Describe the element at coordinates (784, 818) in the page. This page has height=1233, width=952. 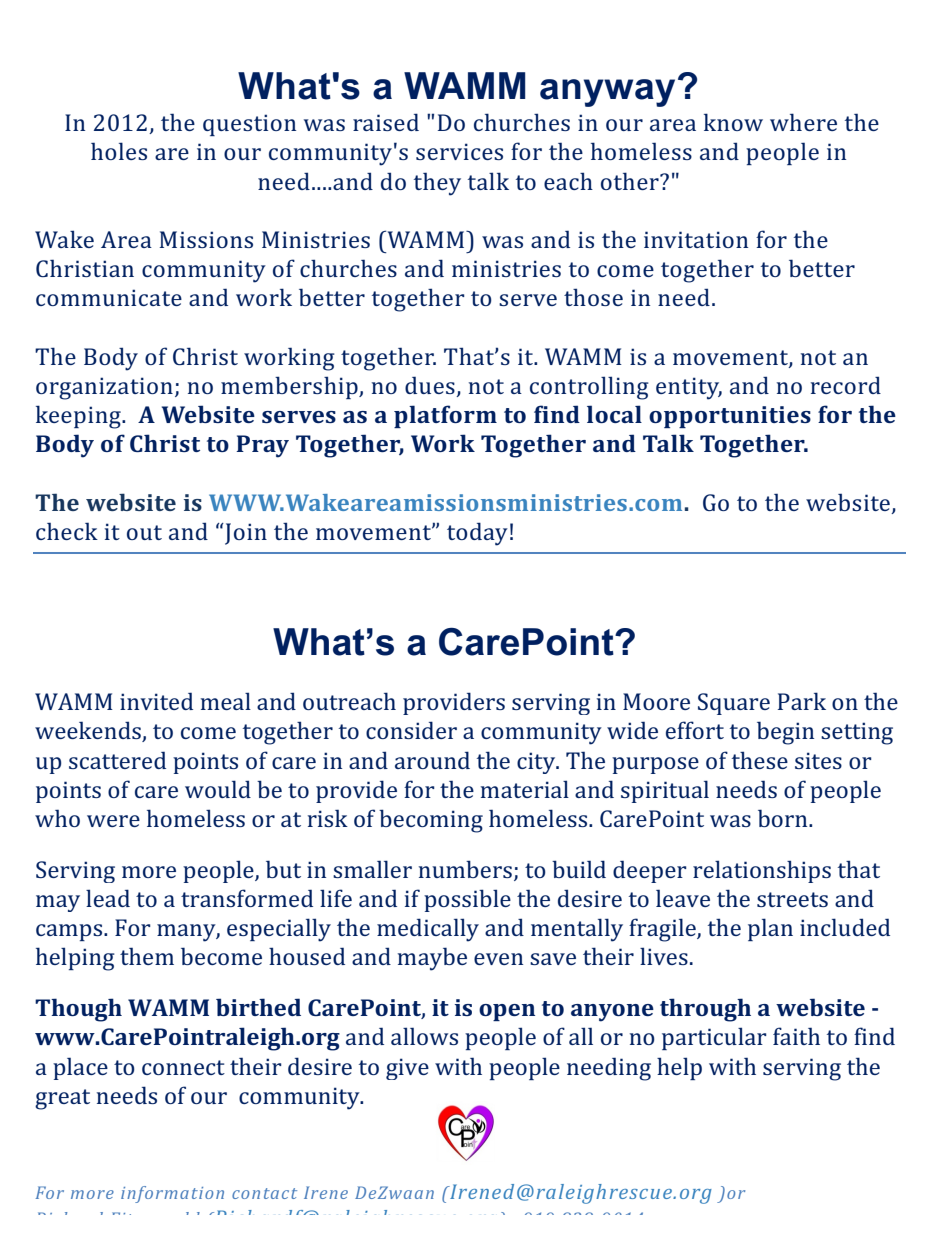
I see `born` at that location.
